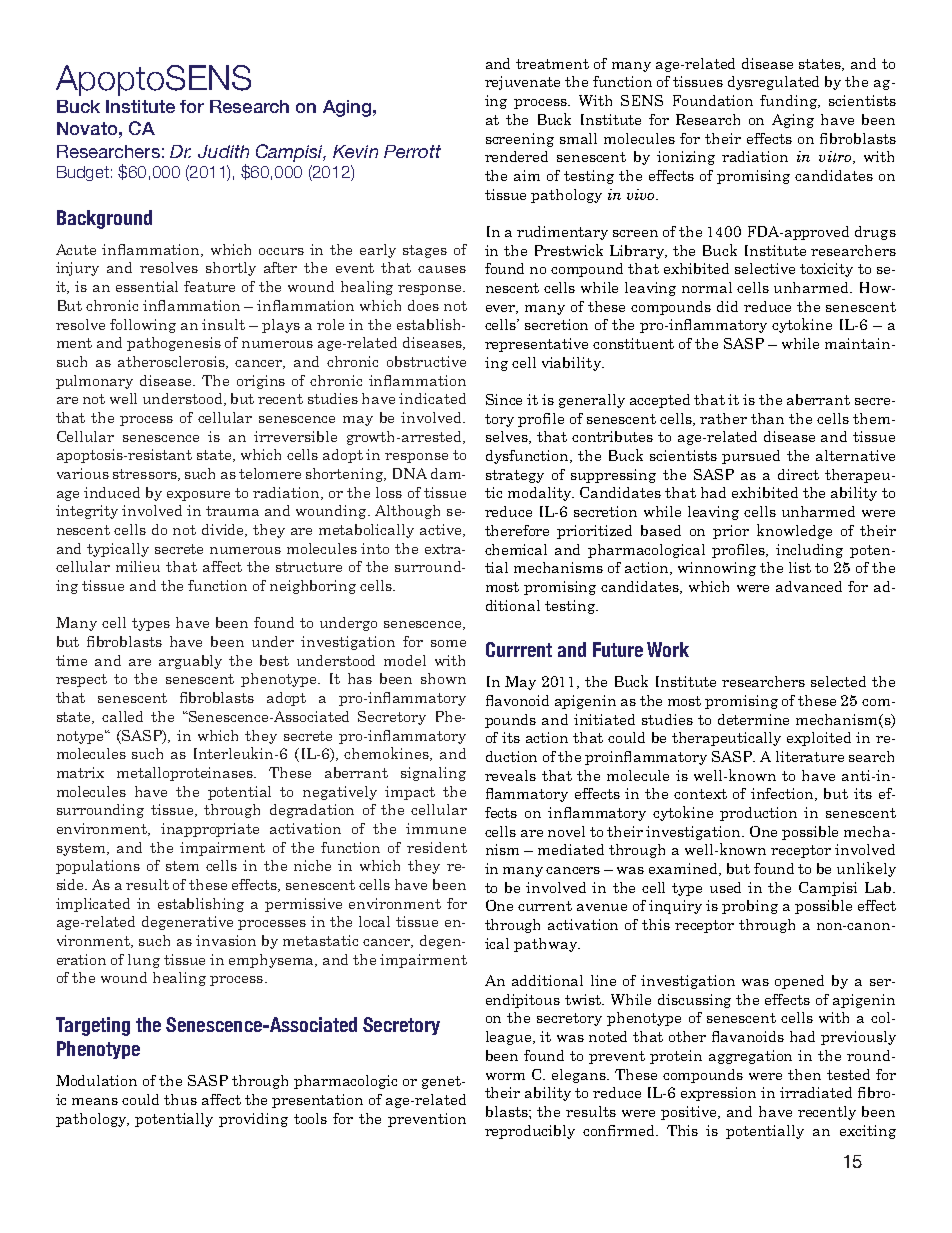 This screenshot has width=952, height=1233. I want to click on pursued, so click(751, 457).
